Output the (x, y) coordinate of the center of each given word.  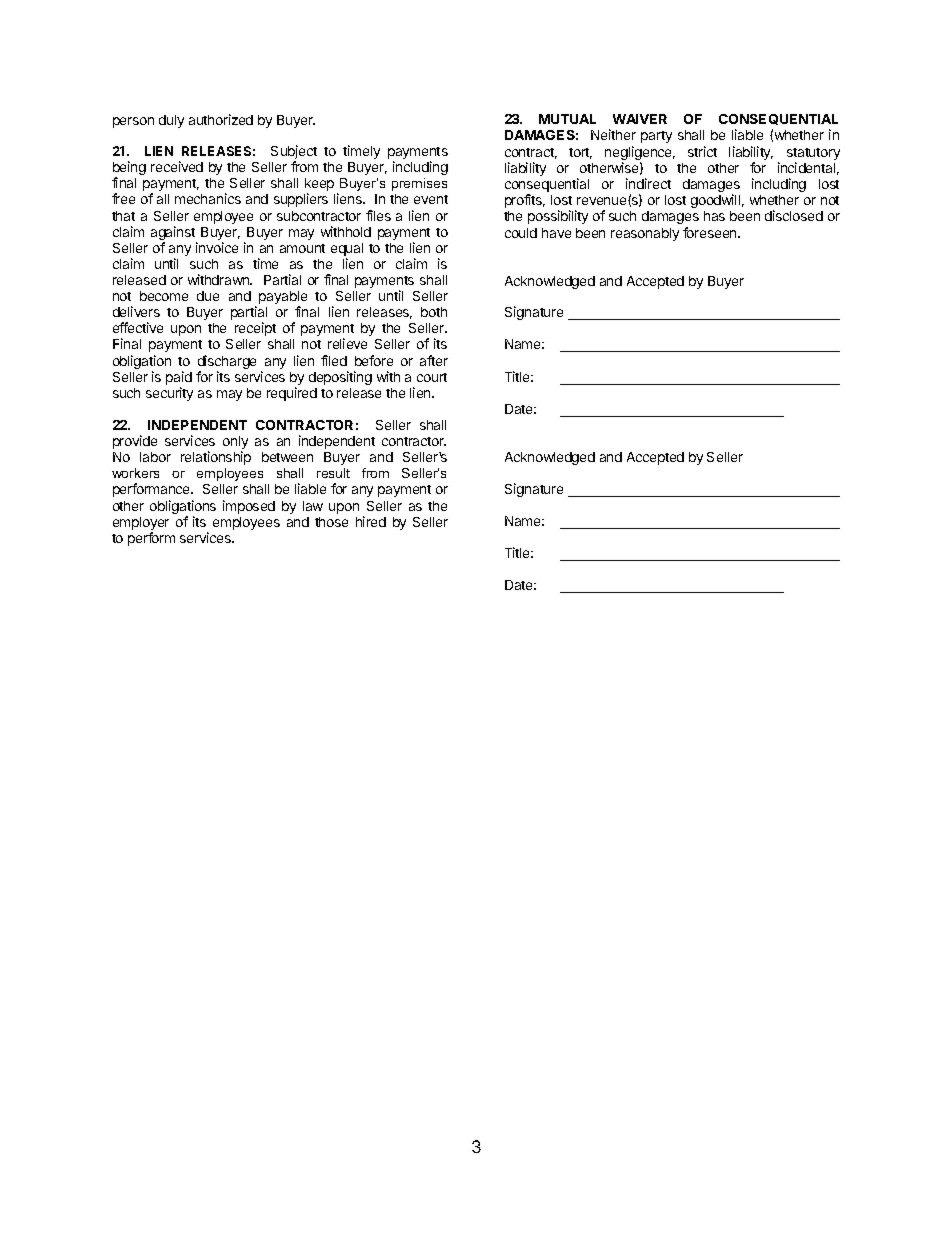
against (174, 234)
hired (371, 521)
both (434, 312)
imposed (249, 507)
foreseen (711, 232)
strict (702, 151)
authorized (221, 119)
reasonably (645, 234)
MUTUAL (567, 119)
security (169, 394)
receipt (255, 329)
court (432, 377)
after (434, 360)
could (521, 233)
